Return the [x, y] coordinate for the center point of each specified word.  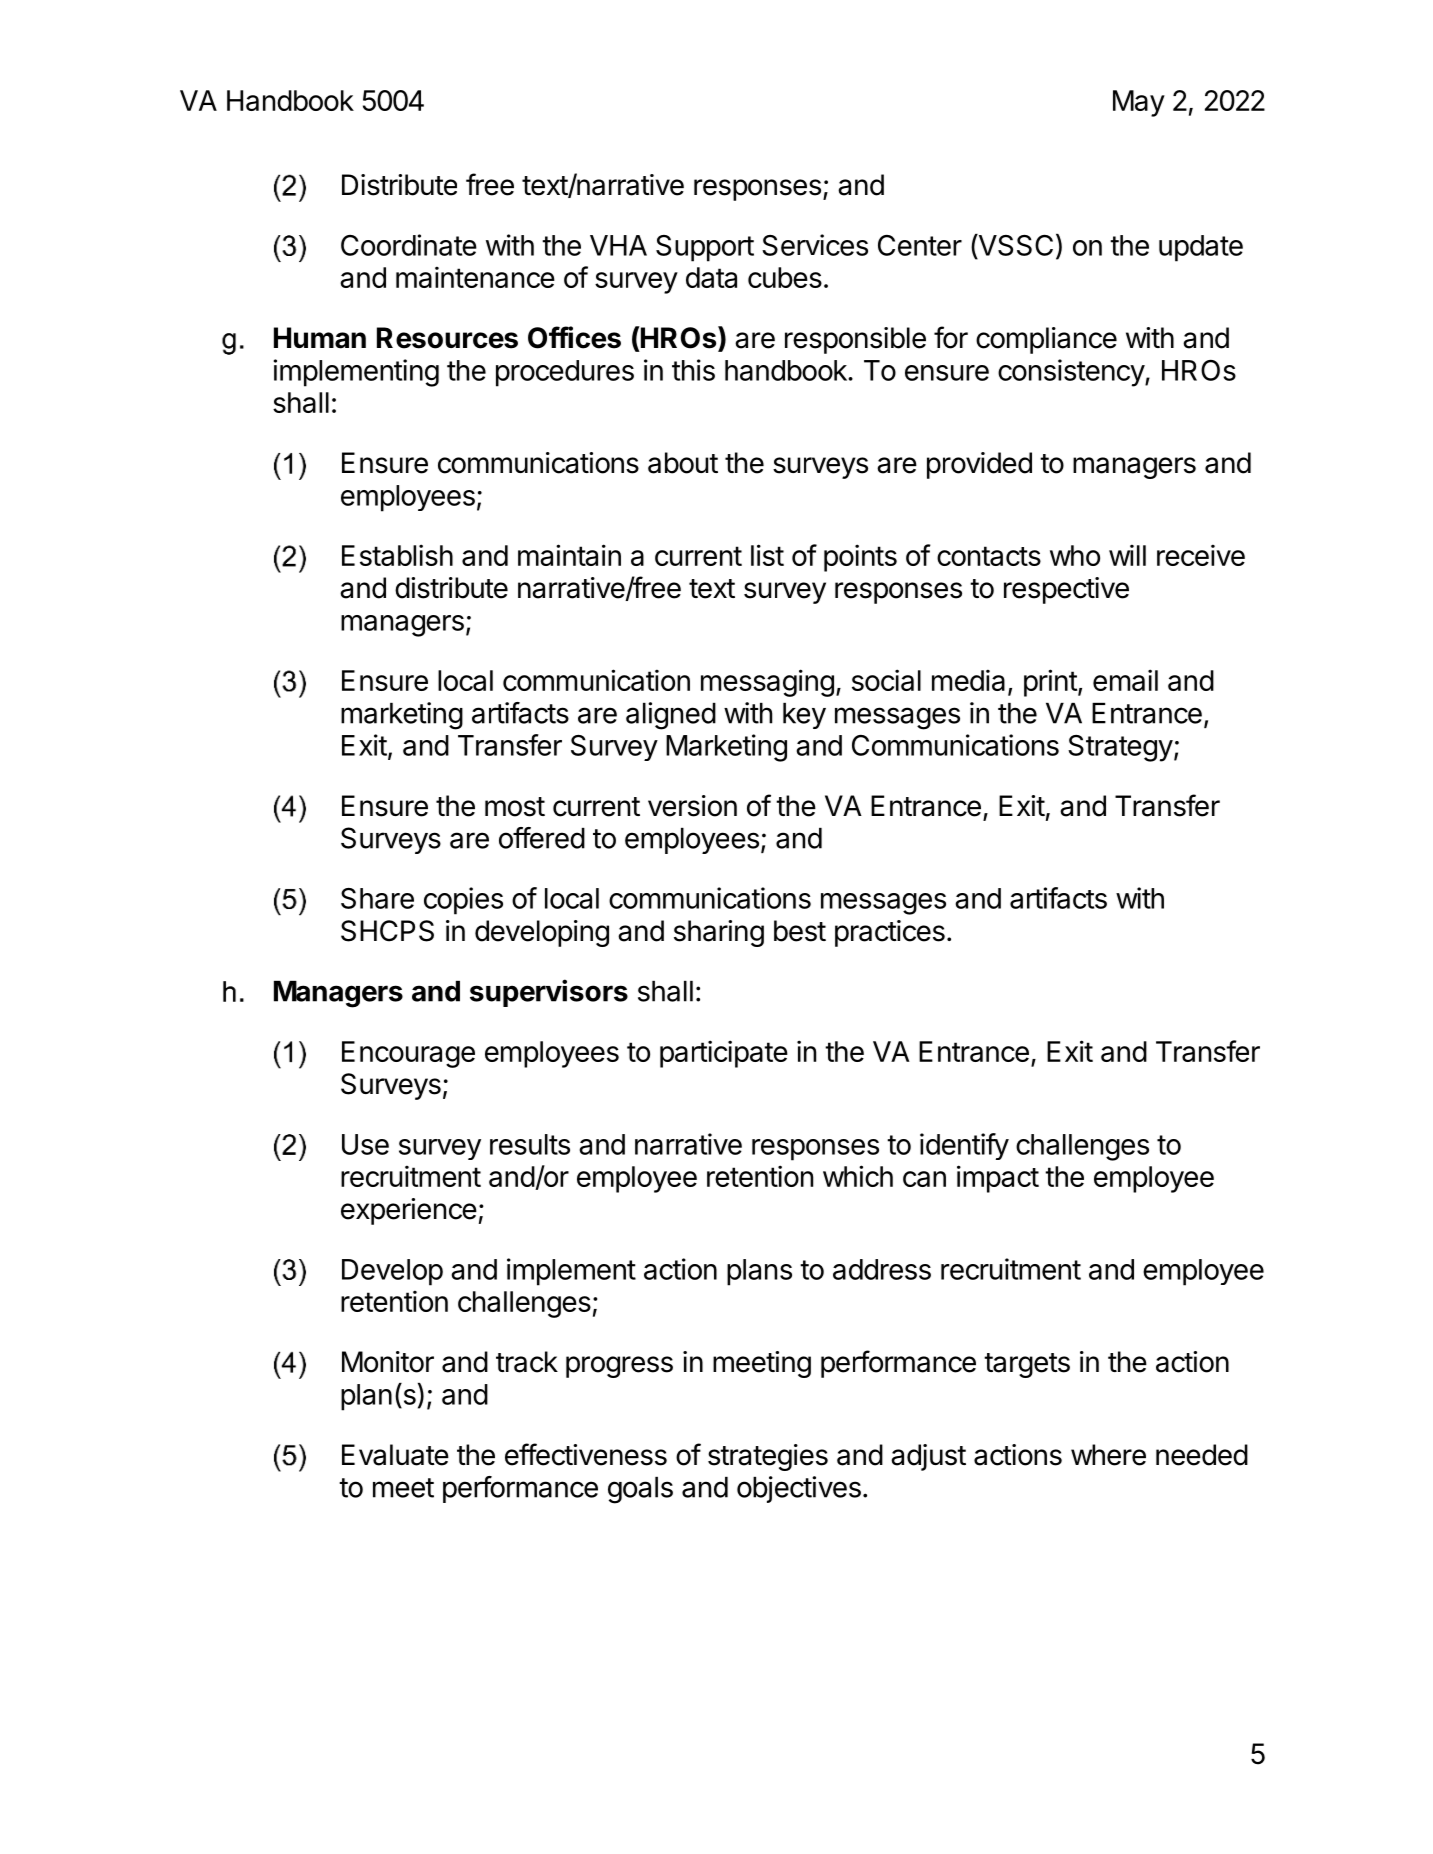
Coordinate [409, 245]
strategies [768, 1457]
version [692, 806]
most [515, 807]
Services [815, 245]
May [1139, 103]
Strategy [1120, 748]
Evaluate [395, 1455]
